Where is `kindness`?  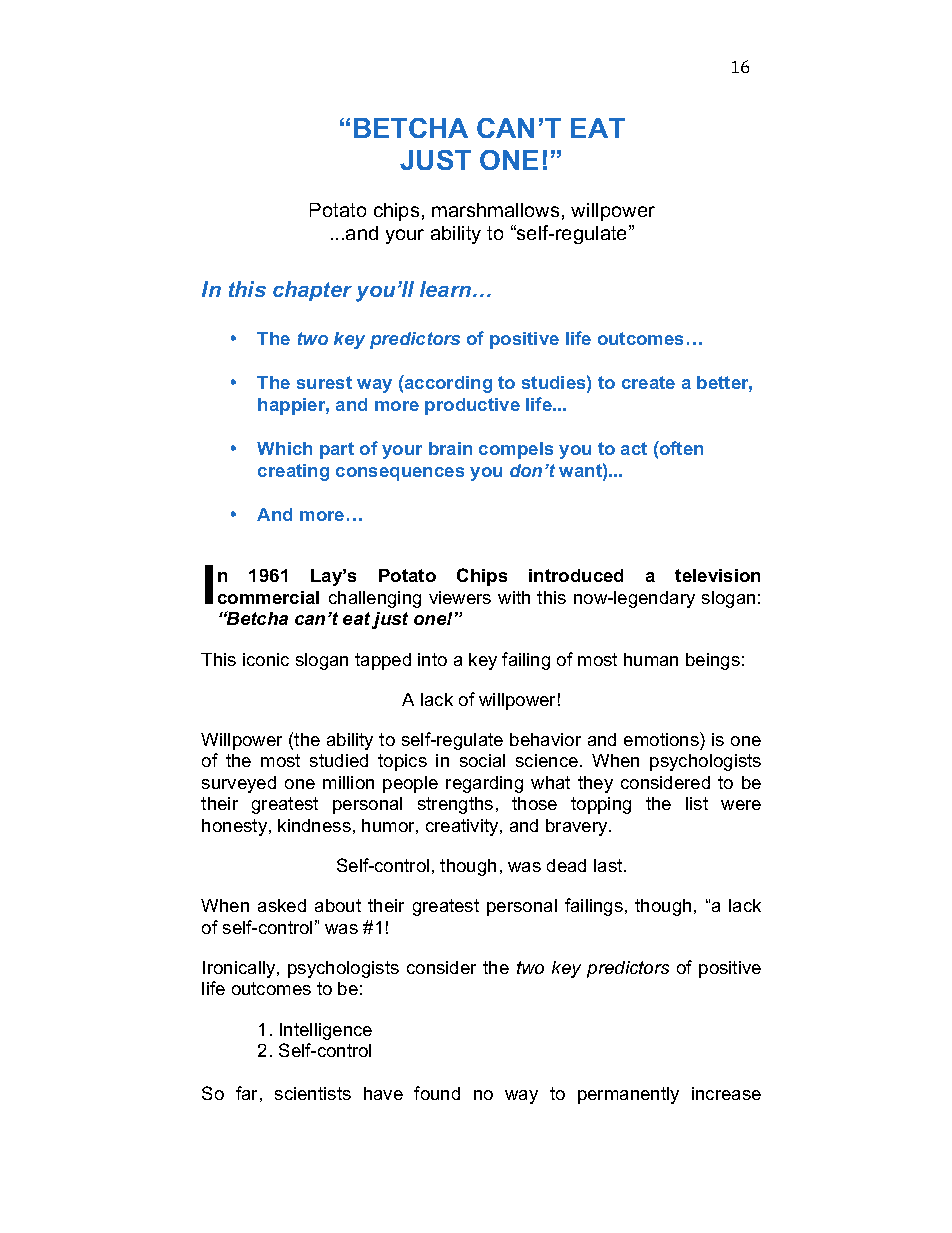
kindness is located at coordinates (314, 825).
